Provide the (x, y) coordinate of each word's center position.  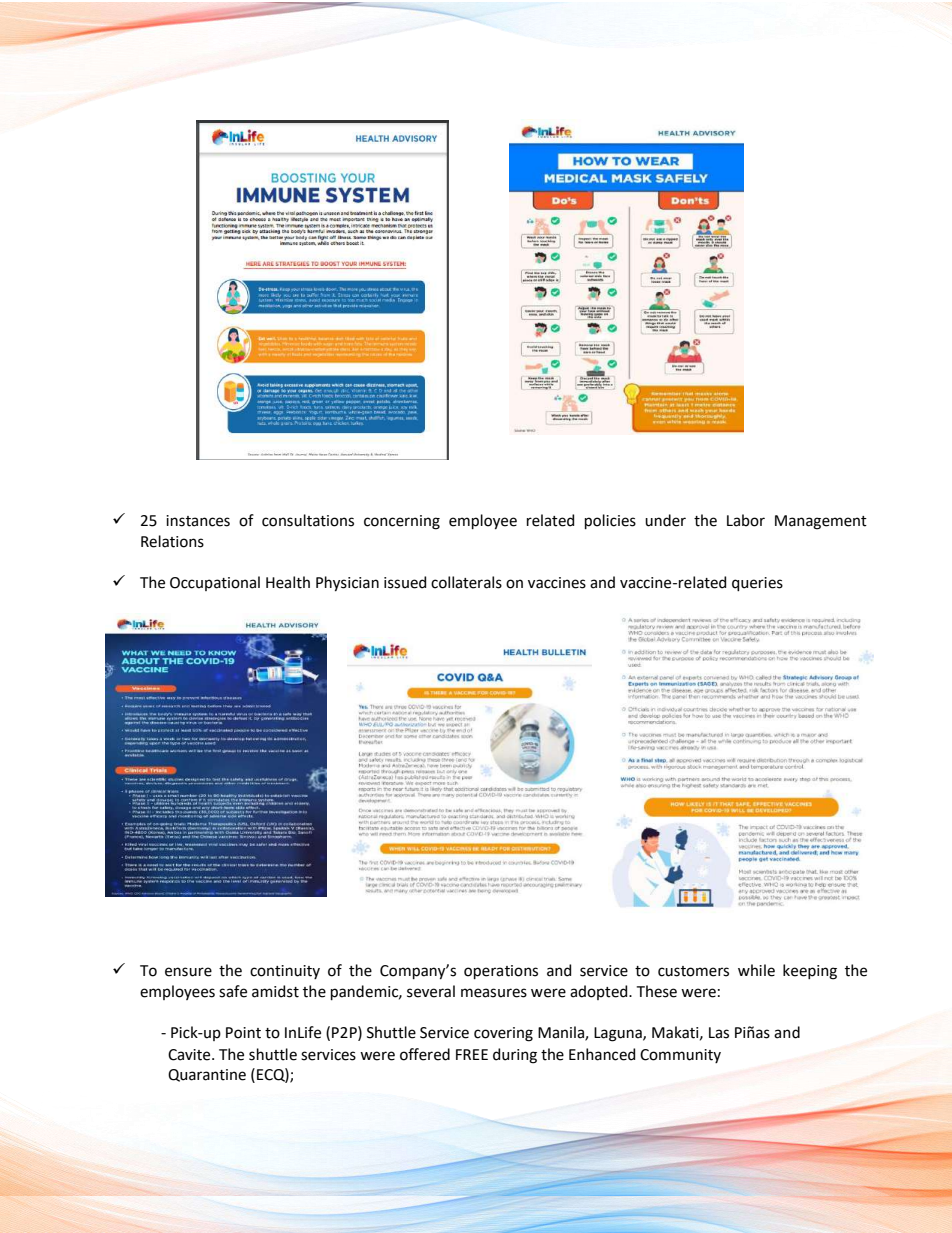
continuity (285, 972)
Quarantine (207, 1075)
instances (198, 521)
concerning (402, 522)
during (515, 1056)
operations (501, 972)
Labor (746, 520)
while (756, 970)
